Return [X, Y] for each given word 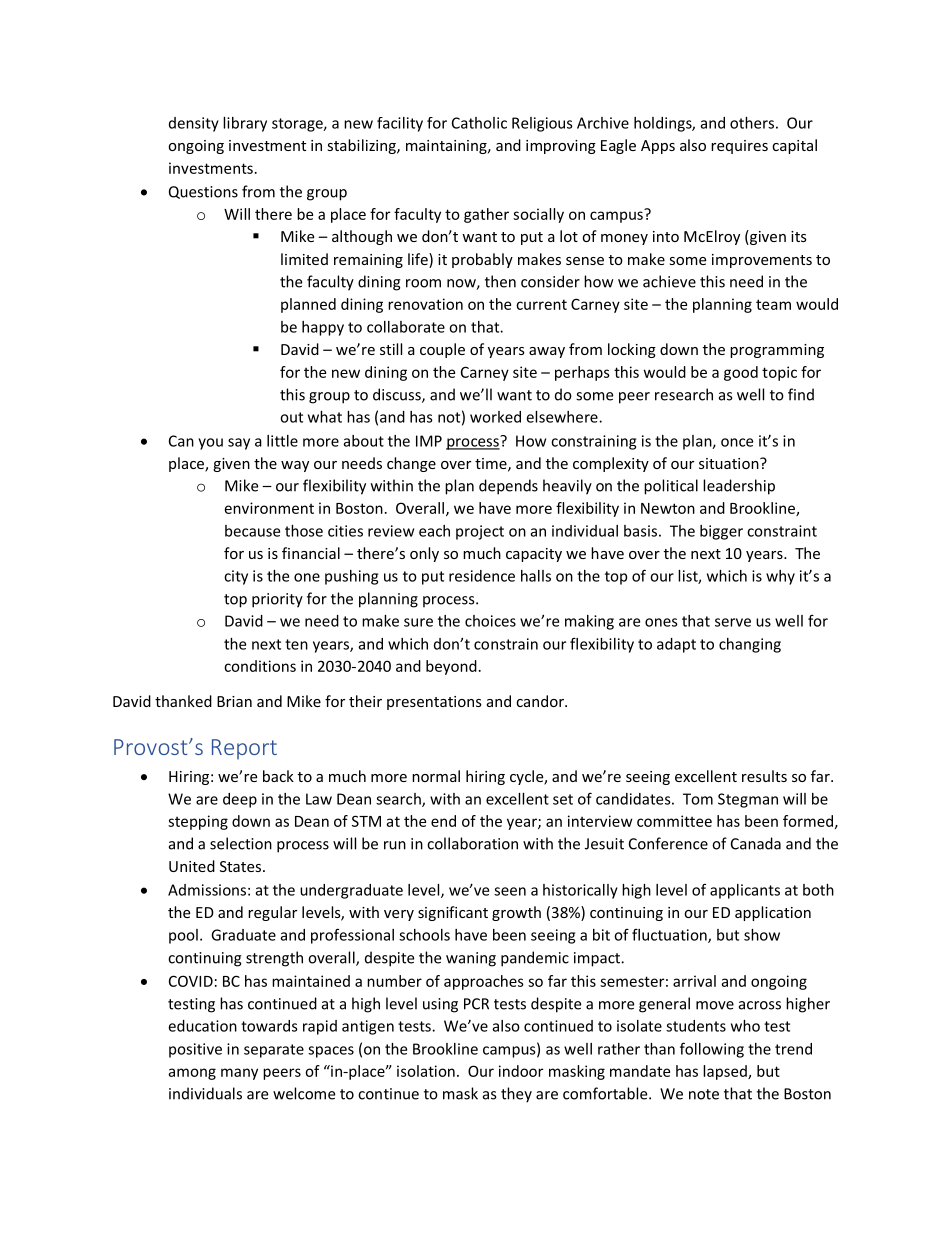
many [239, 1074]
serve [733, 622]
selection [241, 843]
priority [277, 600]
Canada [756, 843]
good [741, 373]
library [245, 124]
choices [490, 621]
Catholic [479, 123]
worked [495, 417]
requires [739, 147]
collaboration [472, 843]
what [325, 417]
